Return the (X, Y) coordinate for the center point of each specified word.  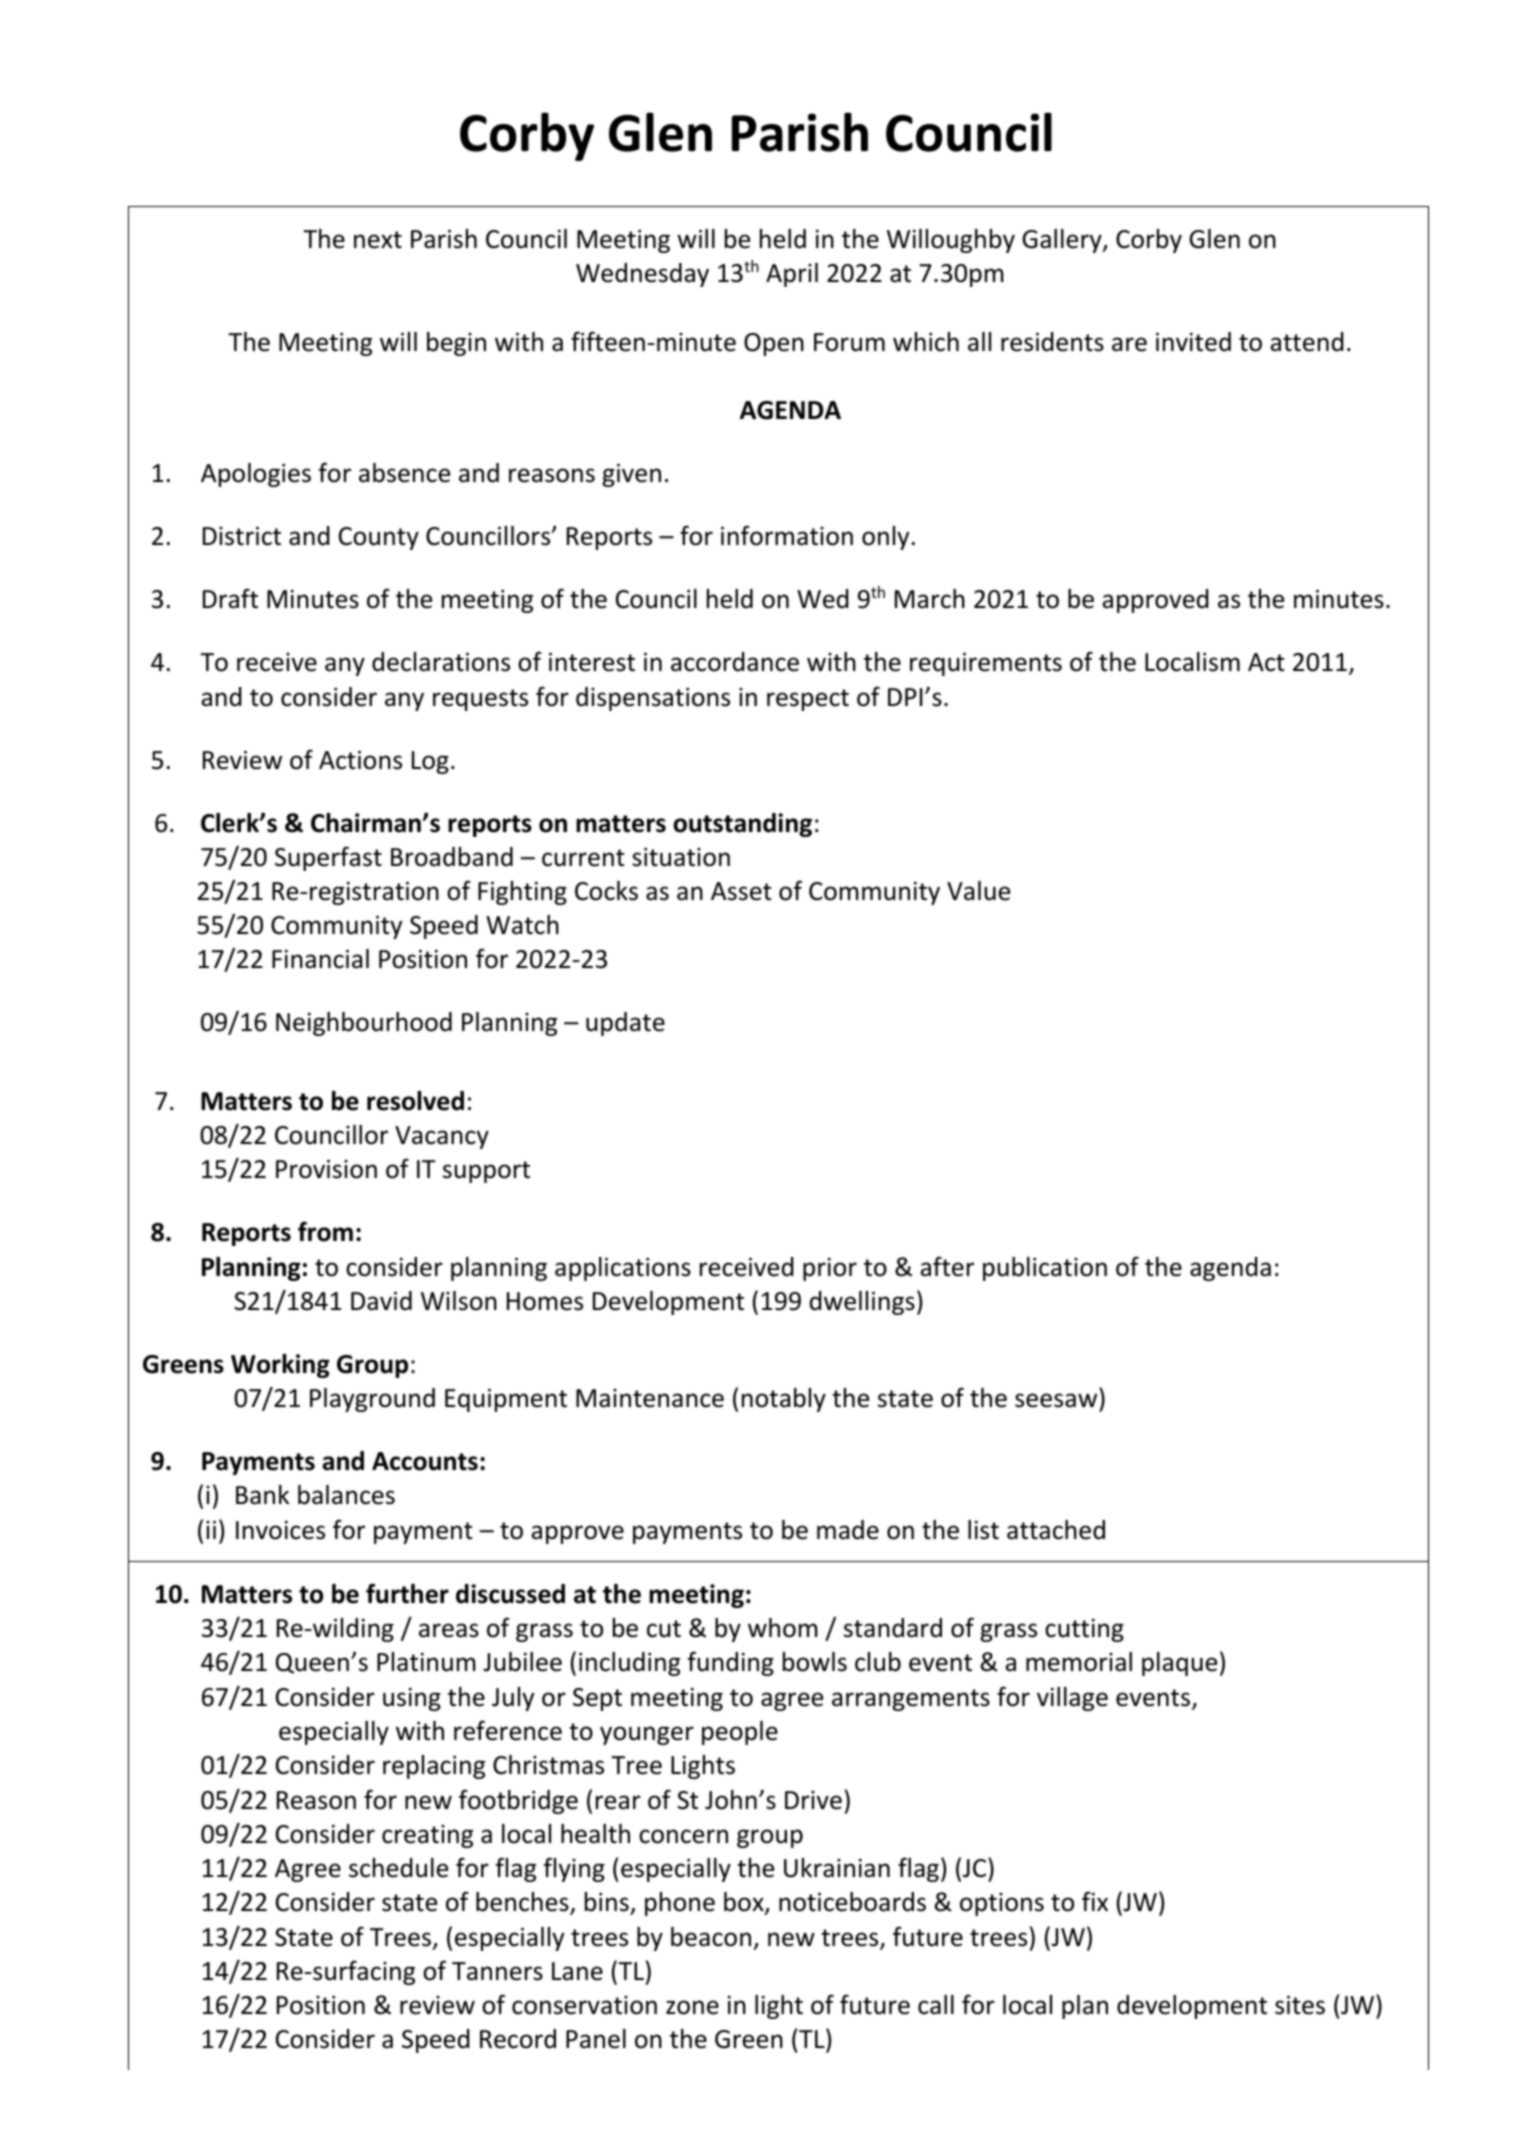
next (378, 240)
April (792, 275)
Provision (326, 1169)
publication (1045, 1269)
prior (830, 1269)
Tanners (497, 1971)
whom (783, 1628)
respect (808, 700)
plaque (1179, 1664)
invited (1193, 342)
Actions (360, 760)
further (407, 1593)
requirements (986, 664)
